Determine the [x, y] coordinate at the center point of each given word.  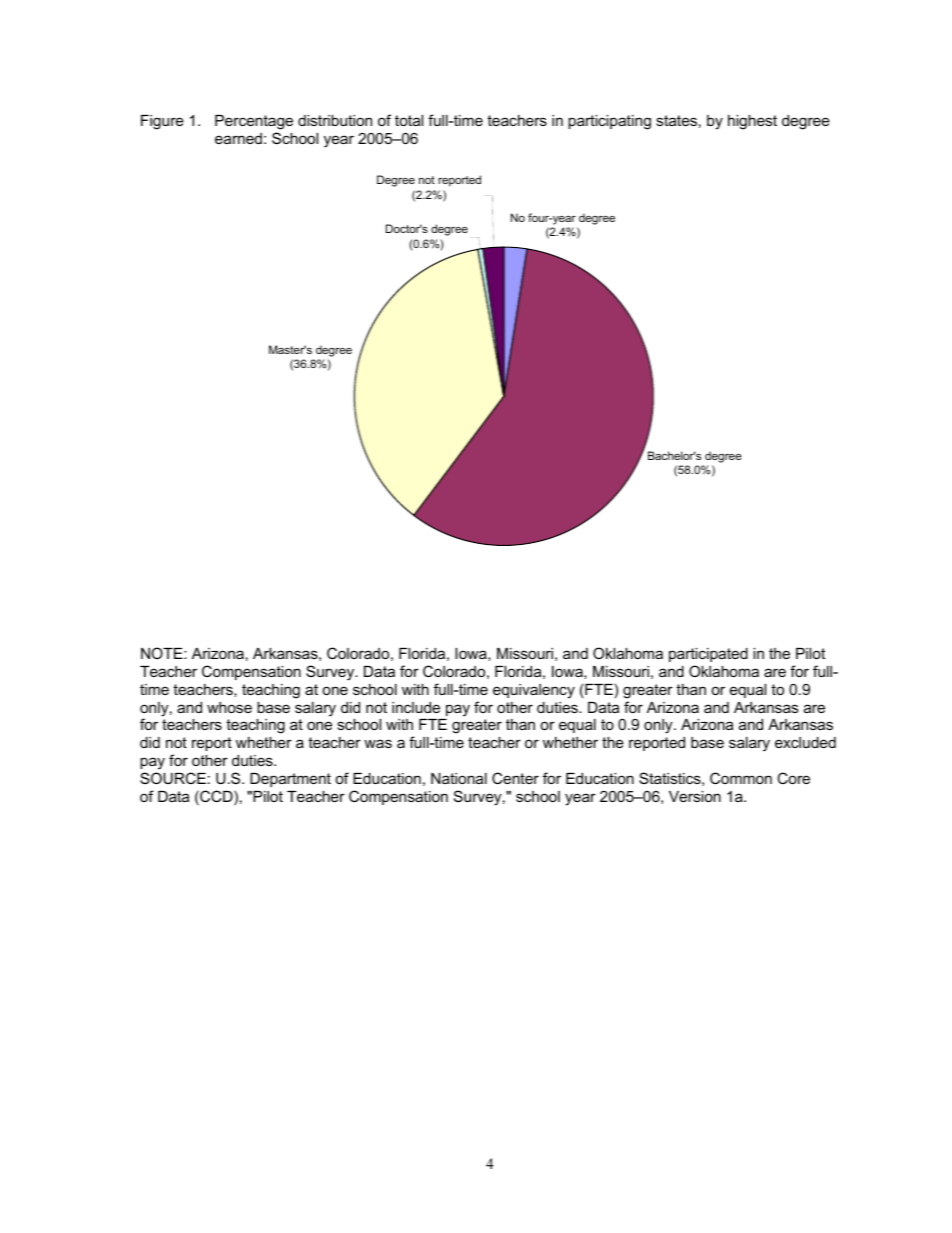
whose [229, 707]
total [409, 120]
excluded [805, 742]
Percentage [254, 122]
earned [238, 138]
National [459, 778]
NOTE [163, 653]
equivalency [534, 691]
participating [609, 122]
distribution [335, 120]
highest [752, 122]
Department [290, 780]
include [416, 707]
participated [708, 655]
